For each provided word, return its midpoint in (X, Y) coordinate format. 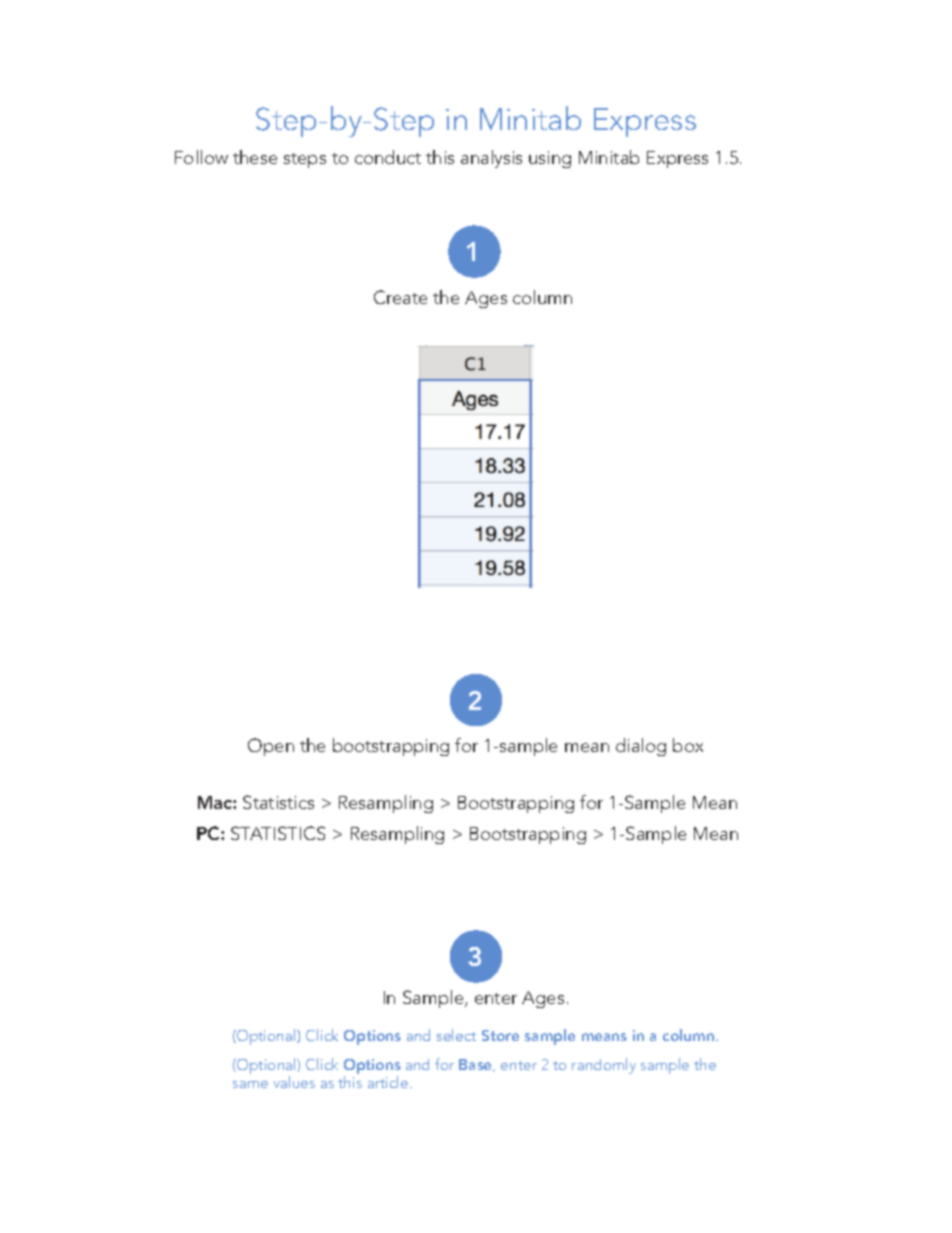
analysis (491, 159)
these (255, 157)
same (250, 1084)
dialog (641, 747)
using (550, 159)
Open (271, 747)
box (688, 745)
